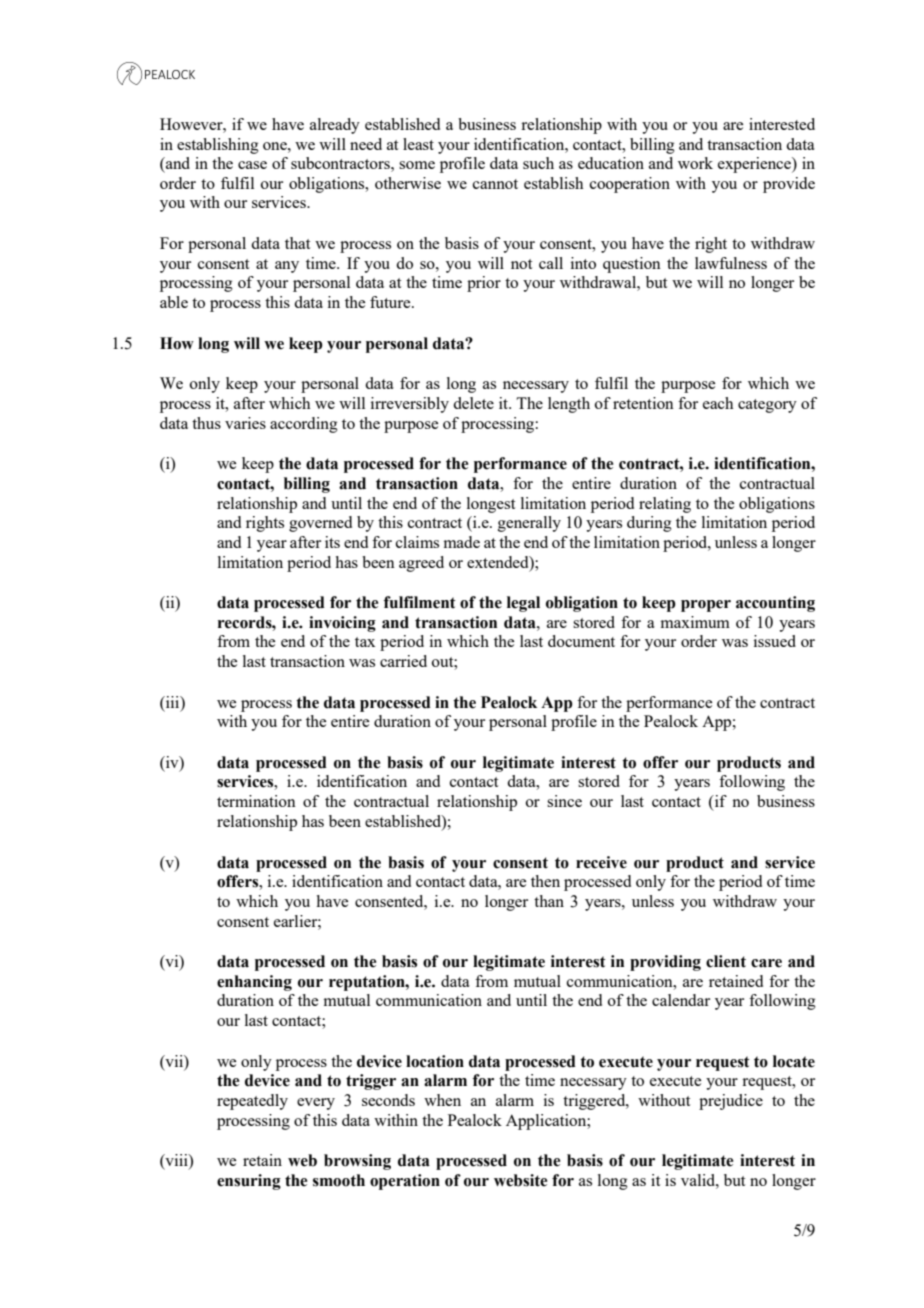 The width and height of the image is (924, 1308). What do you see at coordinates (523, 604) in the image?
I see `legal` at bounding box center [523, 604].
